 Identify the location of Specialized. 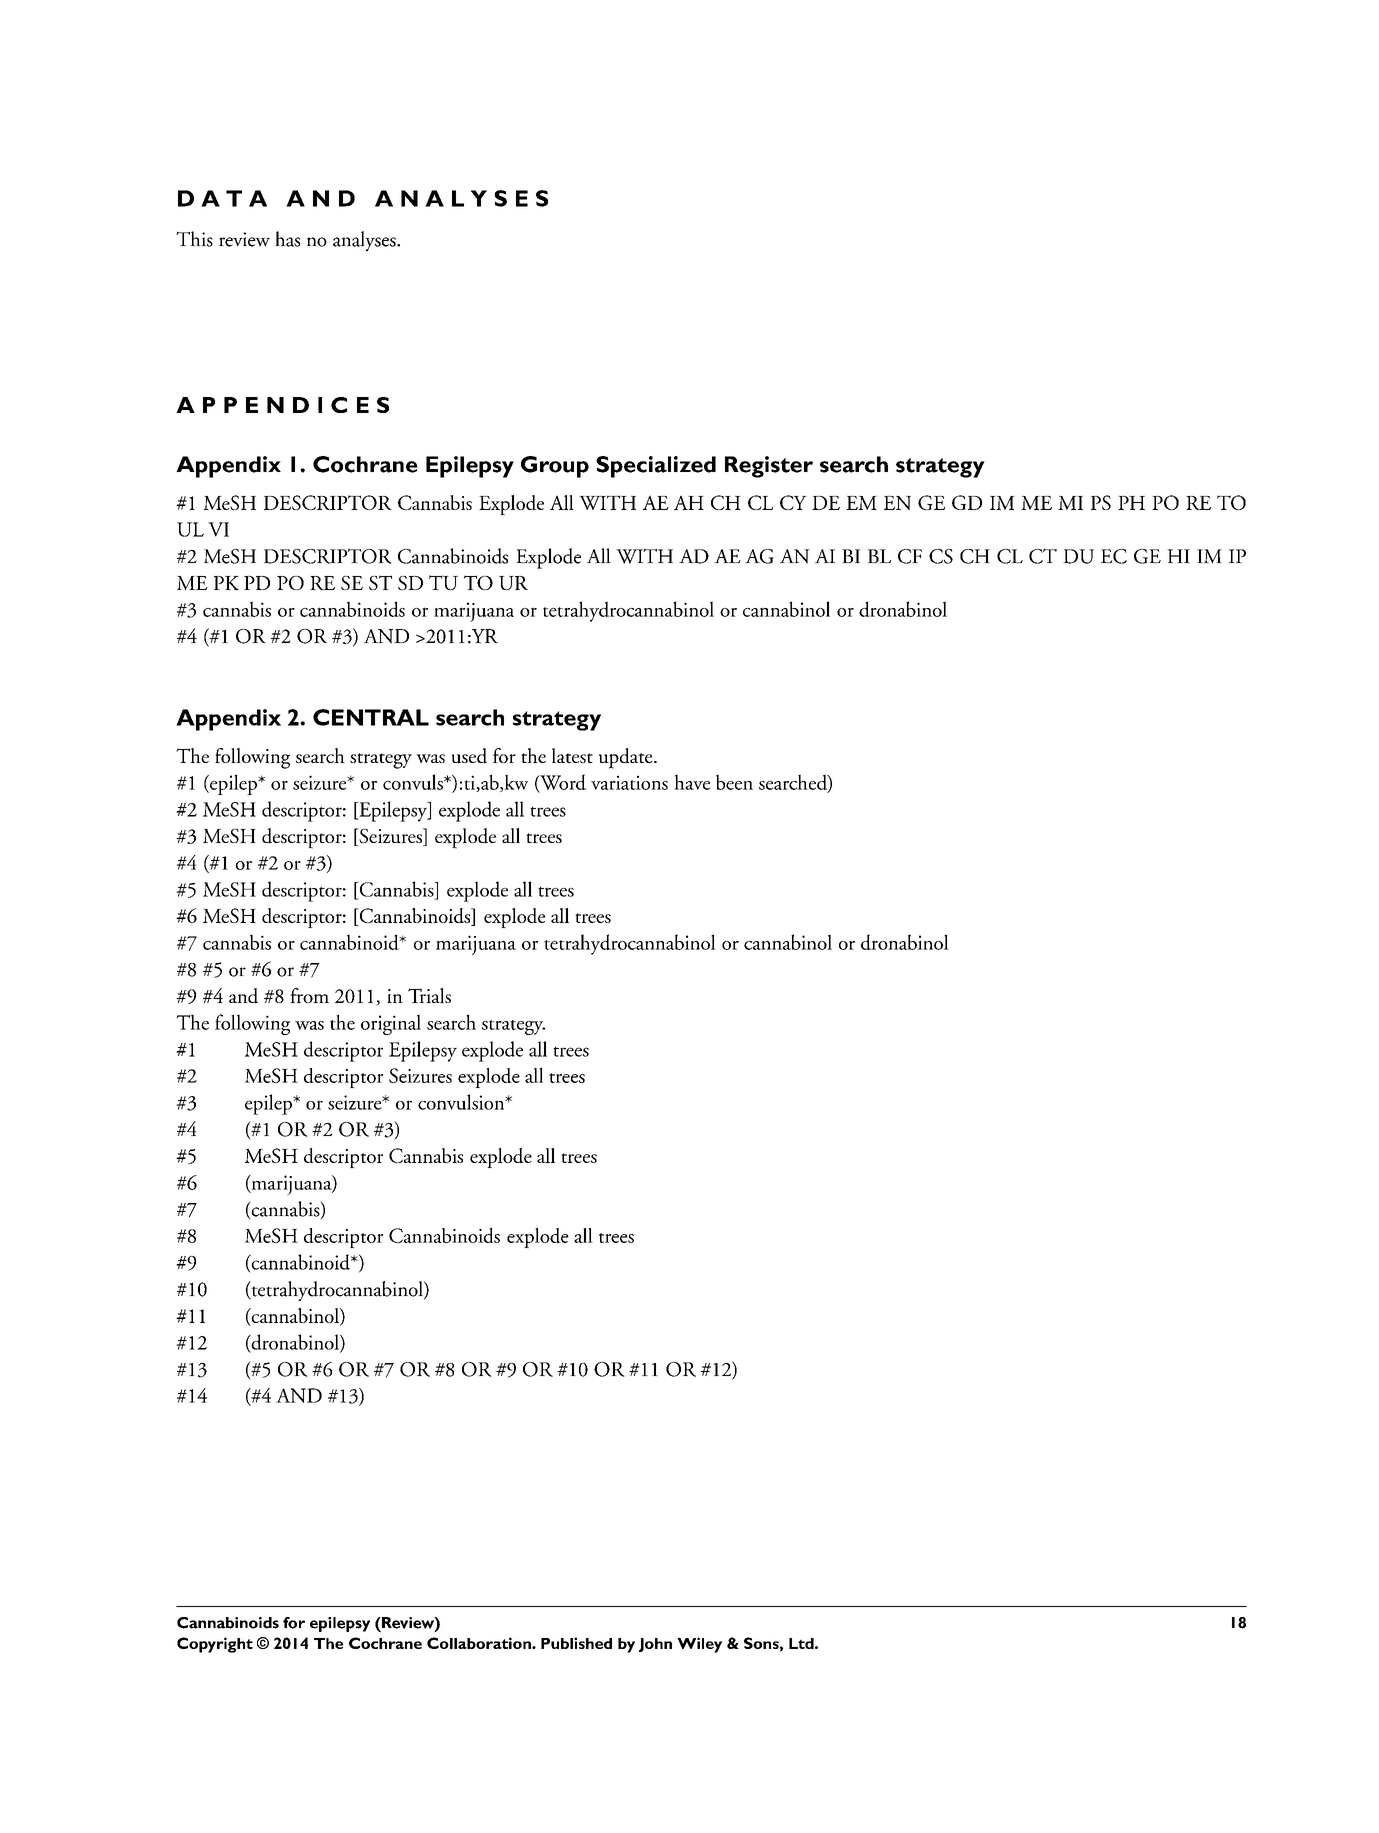
(656, 467).
